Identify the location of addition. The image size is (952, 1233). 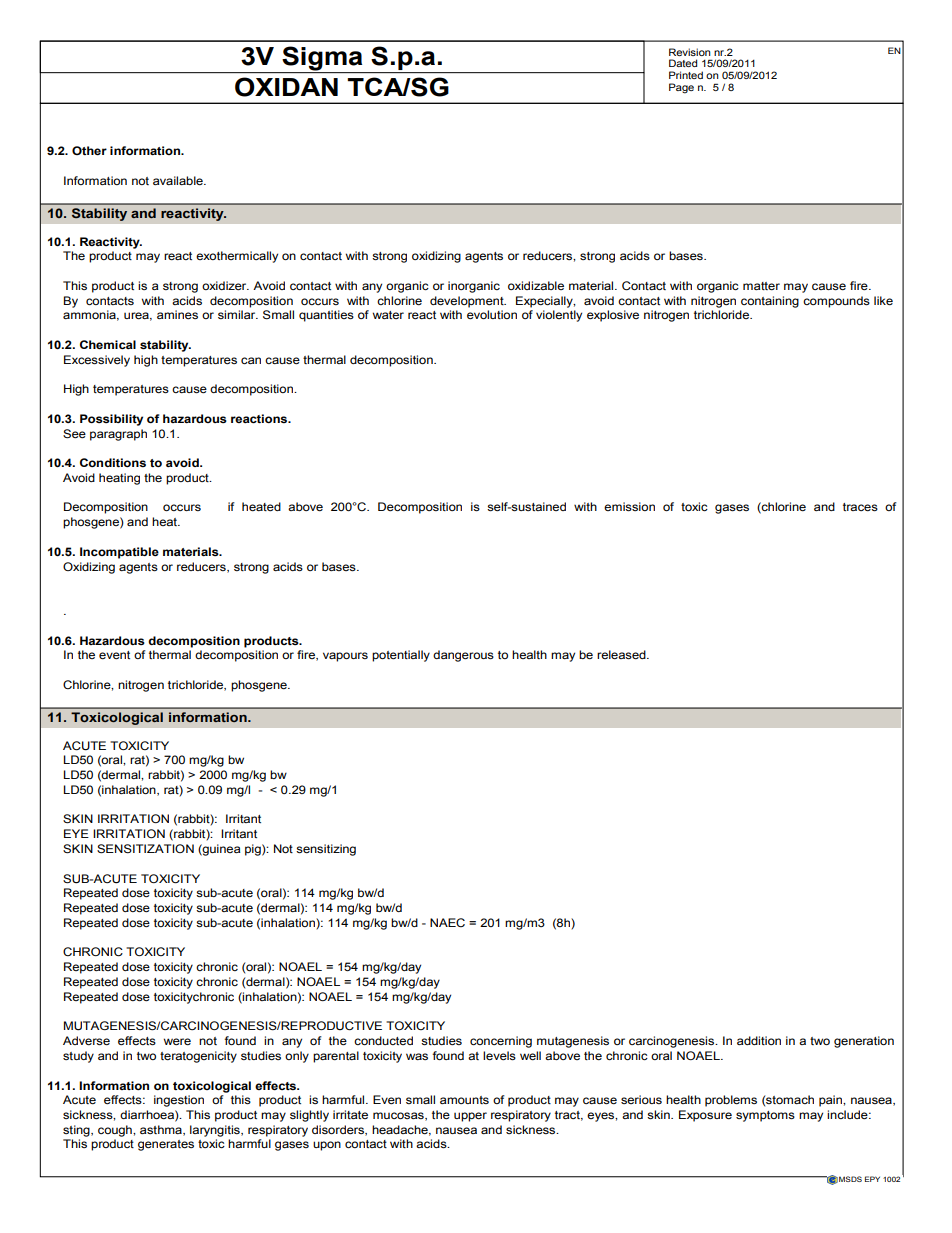
(759, 1040).
